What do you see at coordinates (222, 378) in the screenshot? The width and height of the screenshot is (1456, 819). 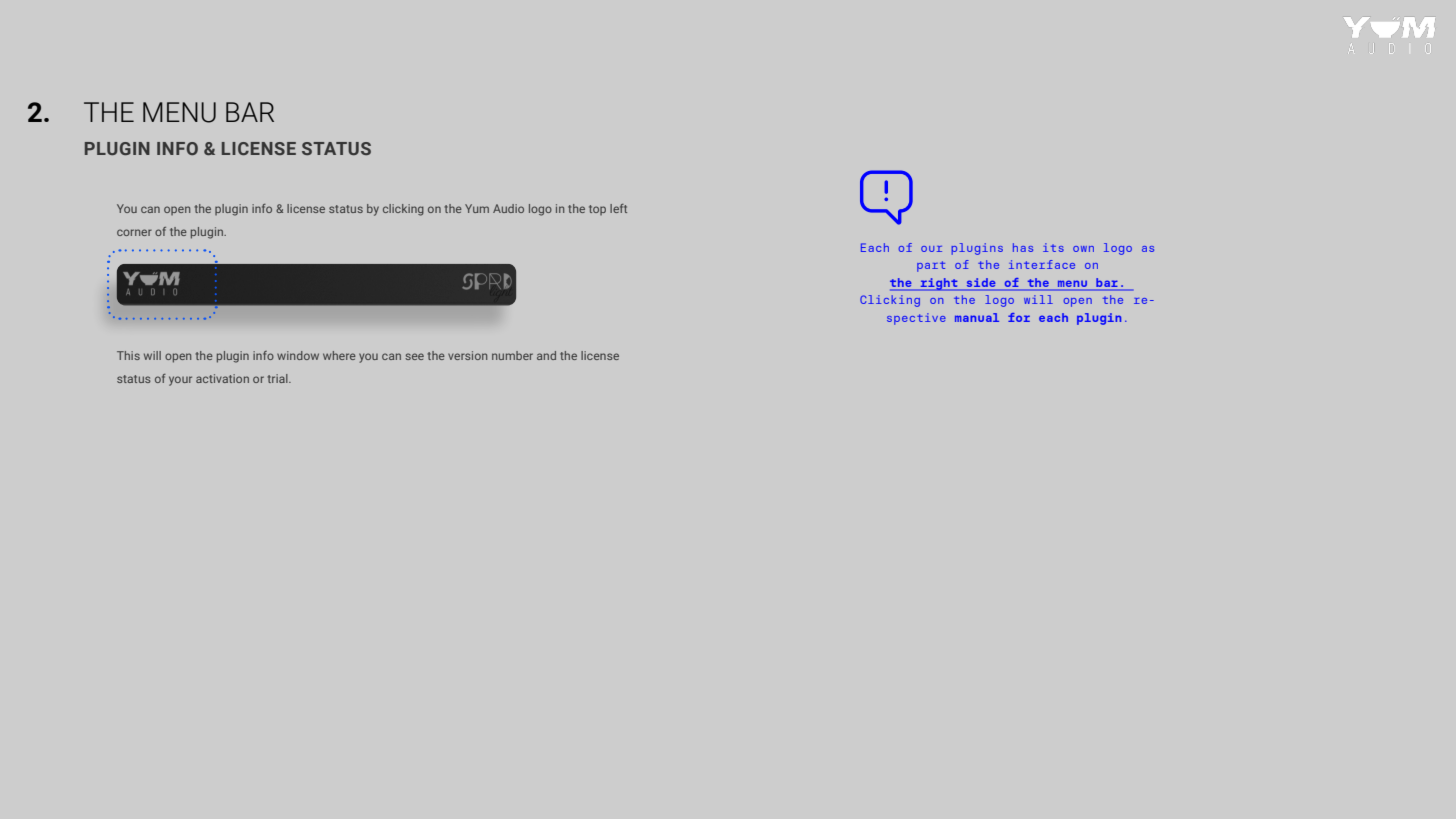 I see `activation` at bounding box center [222, 378].
